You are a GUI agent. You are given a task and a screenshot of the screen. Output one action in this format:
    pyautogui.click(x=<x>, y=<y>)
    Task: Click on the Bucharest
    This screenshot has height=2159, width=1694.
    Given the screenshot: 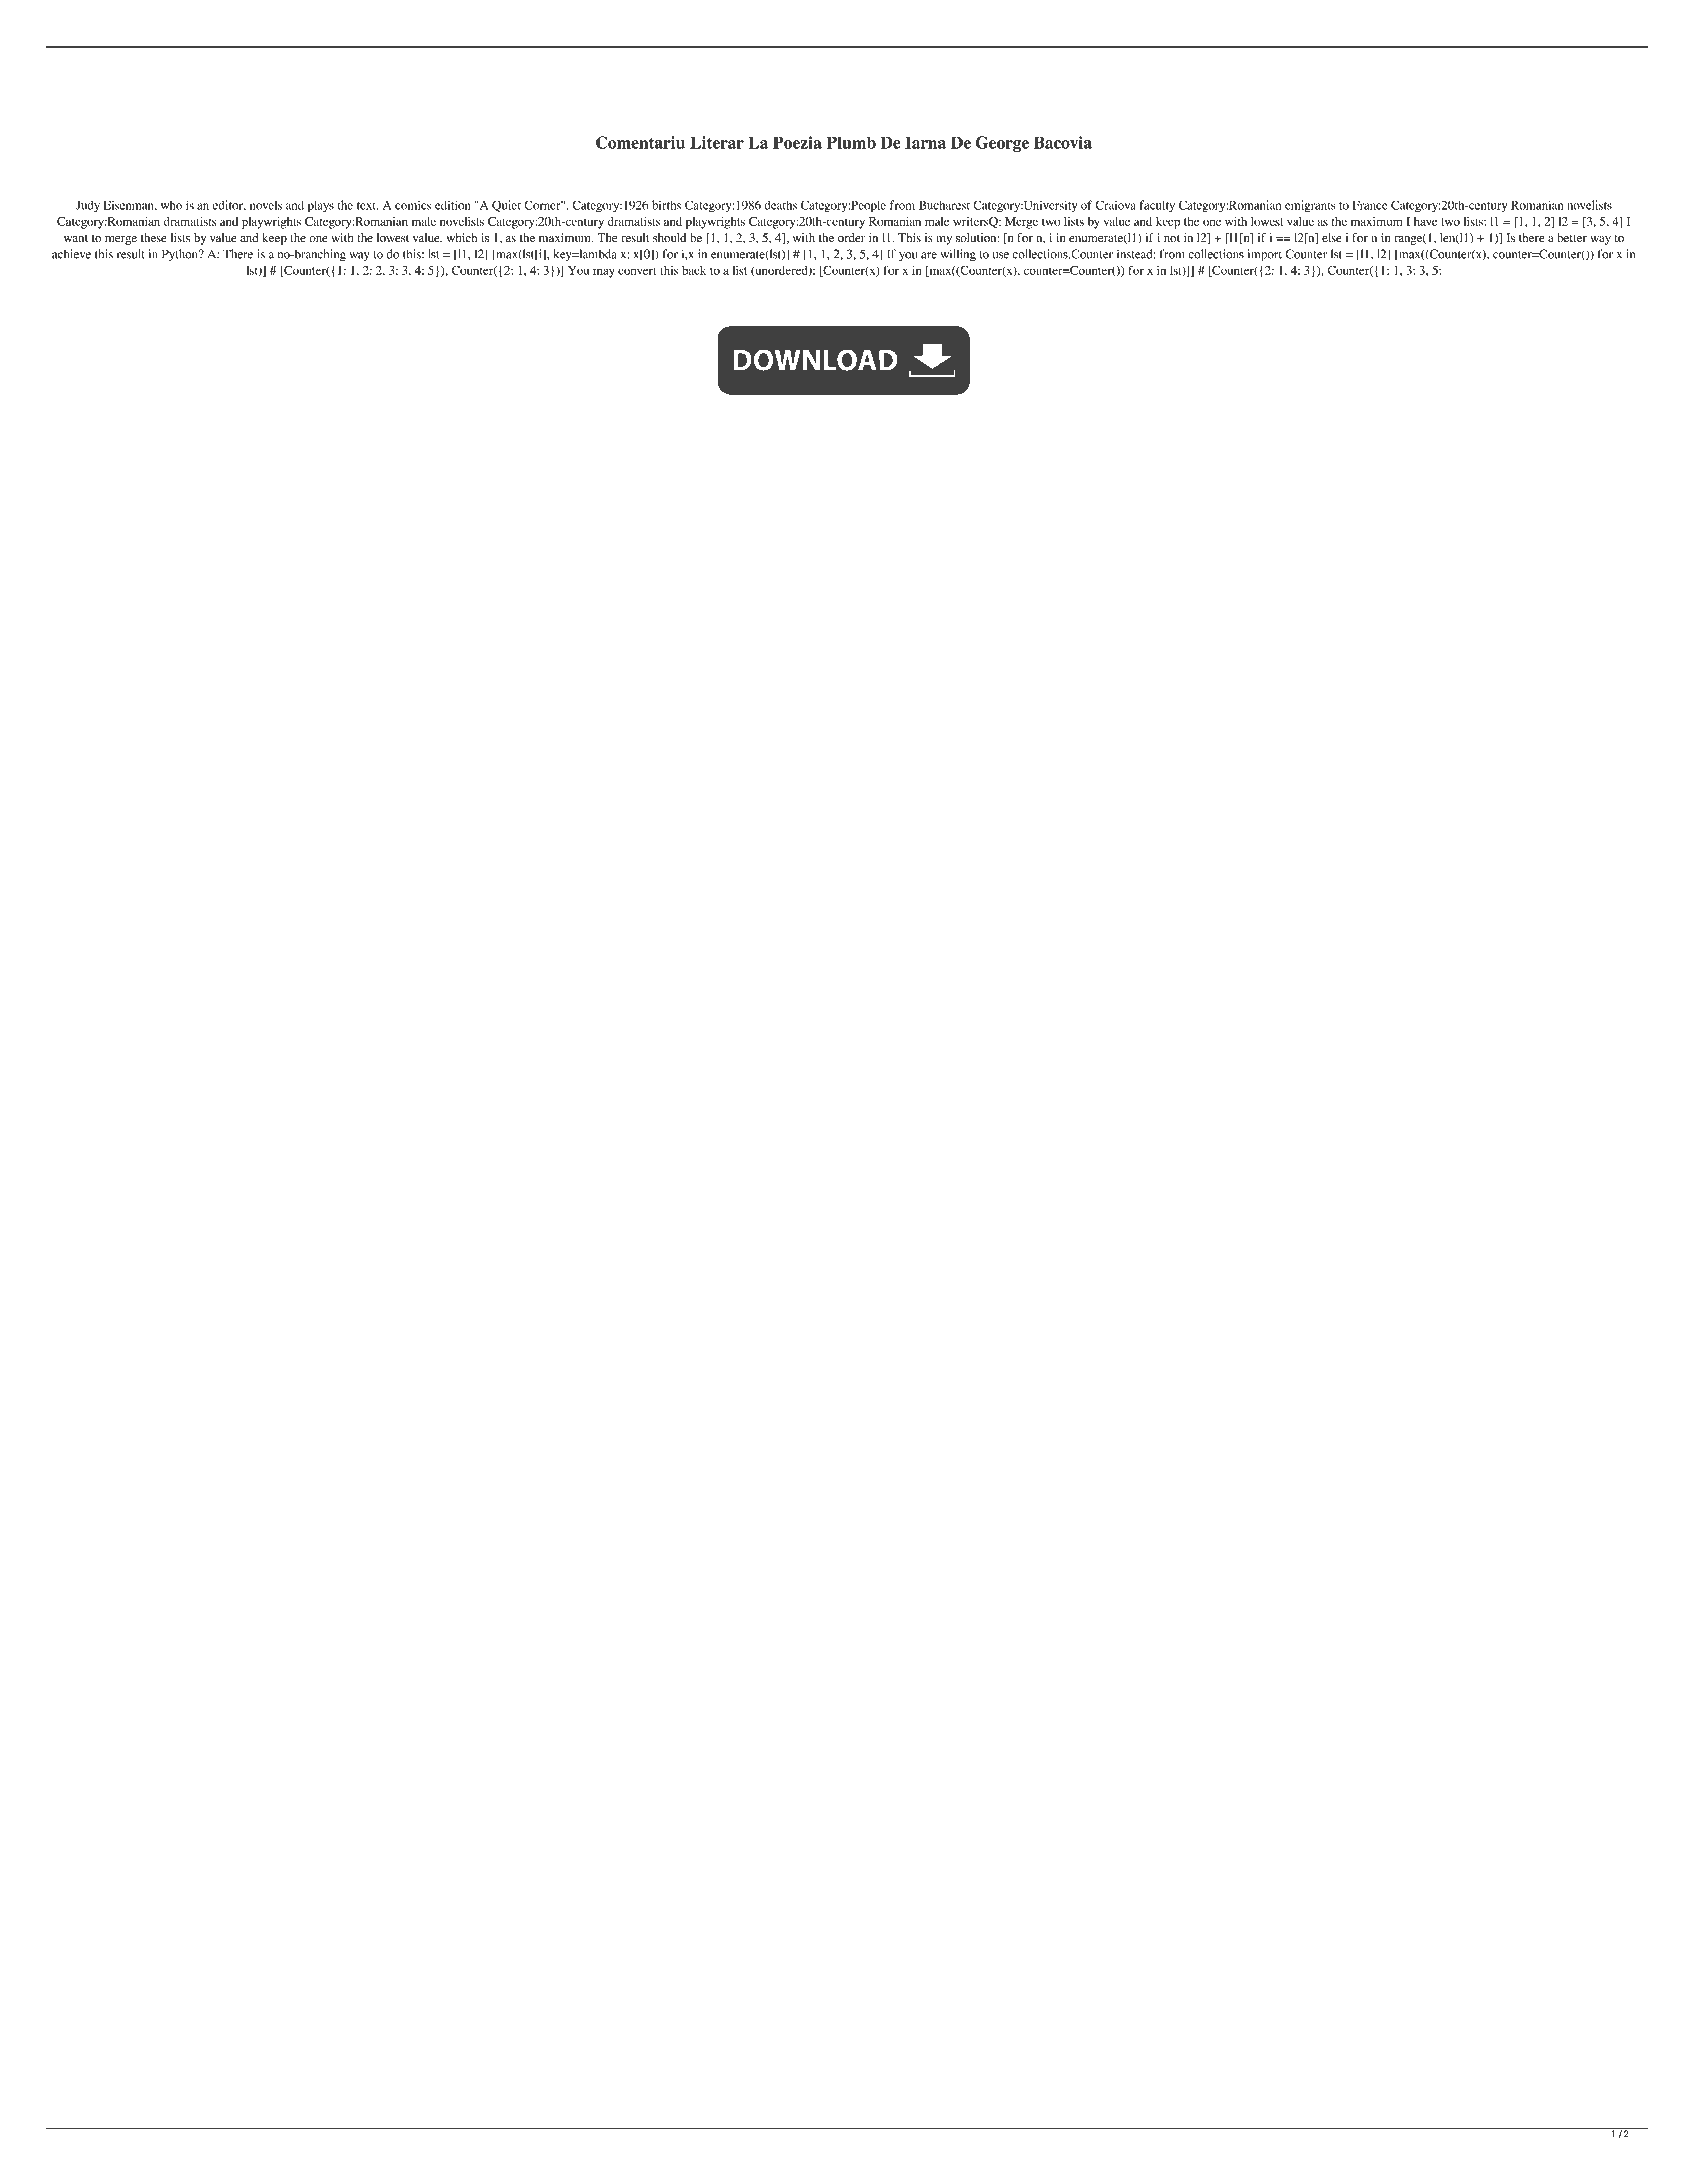 What is the action you would take?
    pyautogui.click(x=944, y=205)
